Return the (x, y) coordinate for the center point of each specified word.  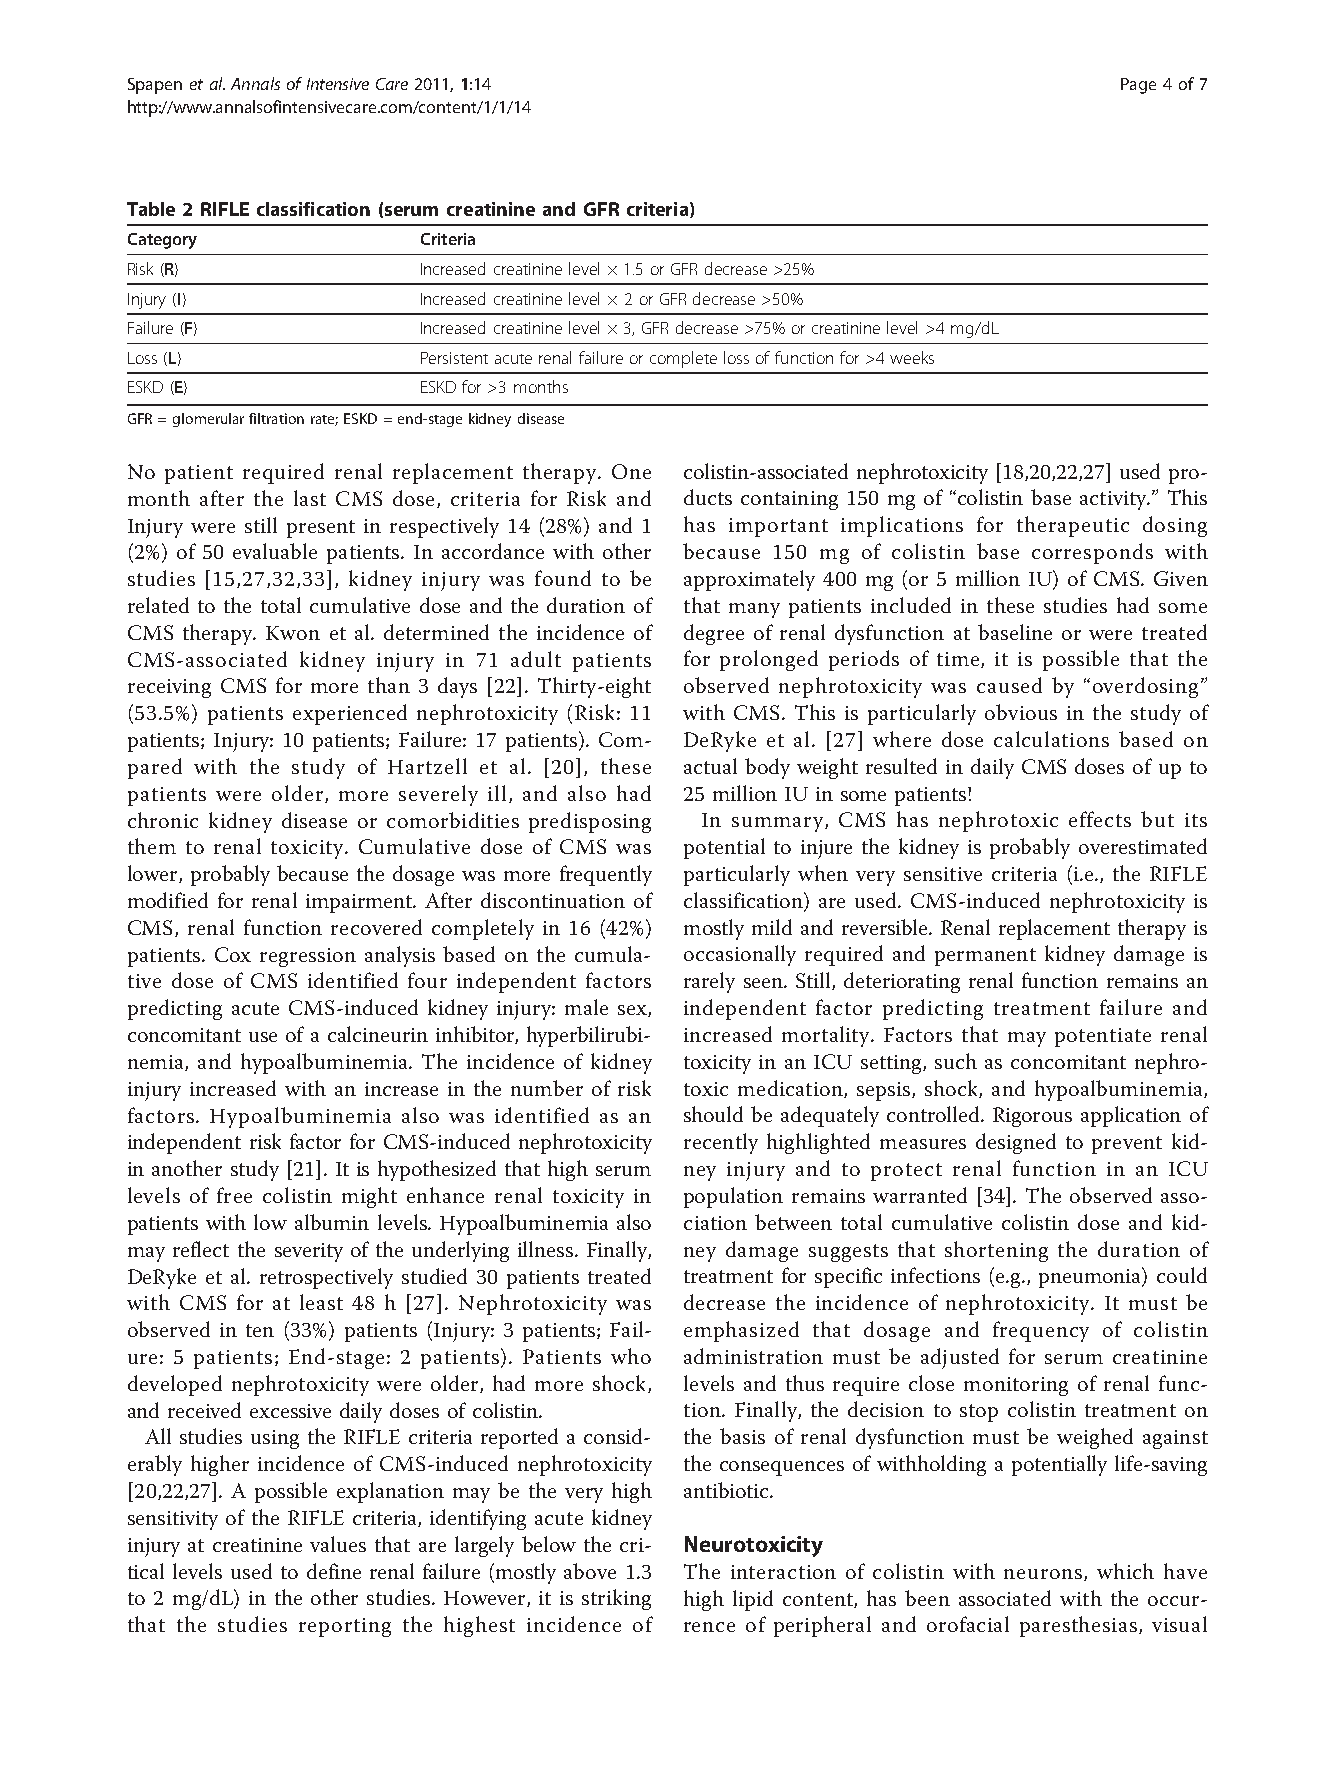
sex (633, 1011)
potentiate (1103, 1037)
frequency (1041, 1331)
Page (1138, 86)
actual (710, 766)
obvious (1021, 712)
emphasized (741, 1331)
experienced (350, 714)
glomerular (208, 420)
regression (308, 957)
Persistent (454, 358)
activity (1114, 500)
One (631, 471)
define (334, 1571)
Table (151, 209)
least (321, 1302)
